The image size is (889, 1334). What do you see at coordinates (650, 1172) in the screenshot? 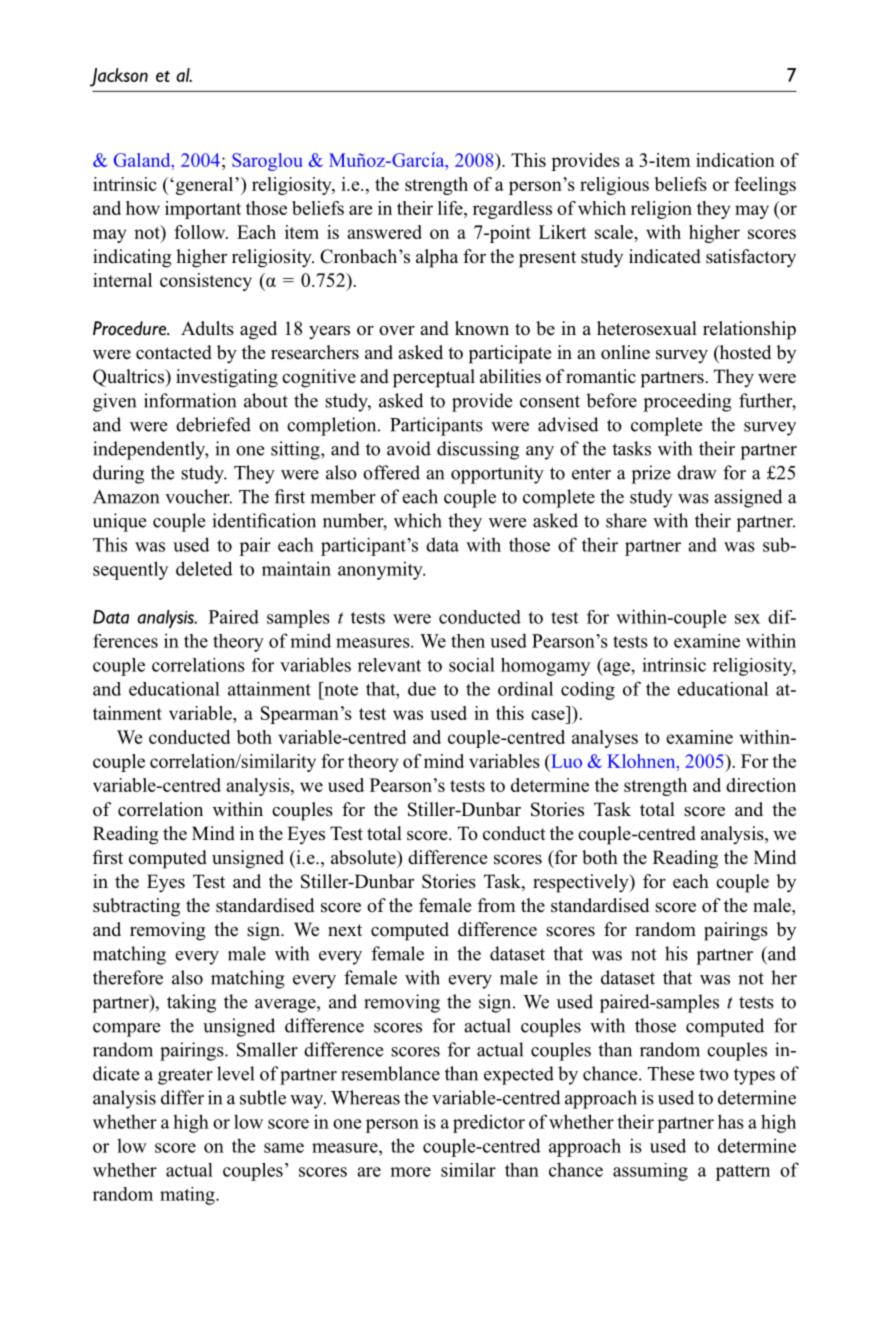
I see `assuming` at bounding box center [650, 1172].
